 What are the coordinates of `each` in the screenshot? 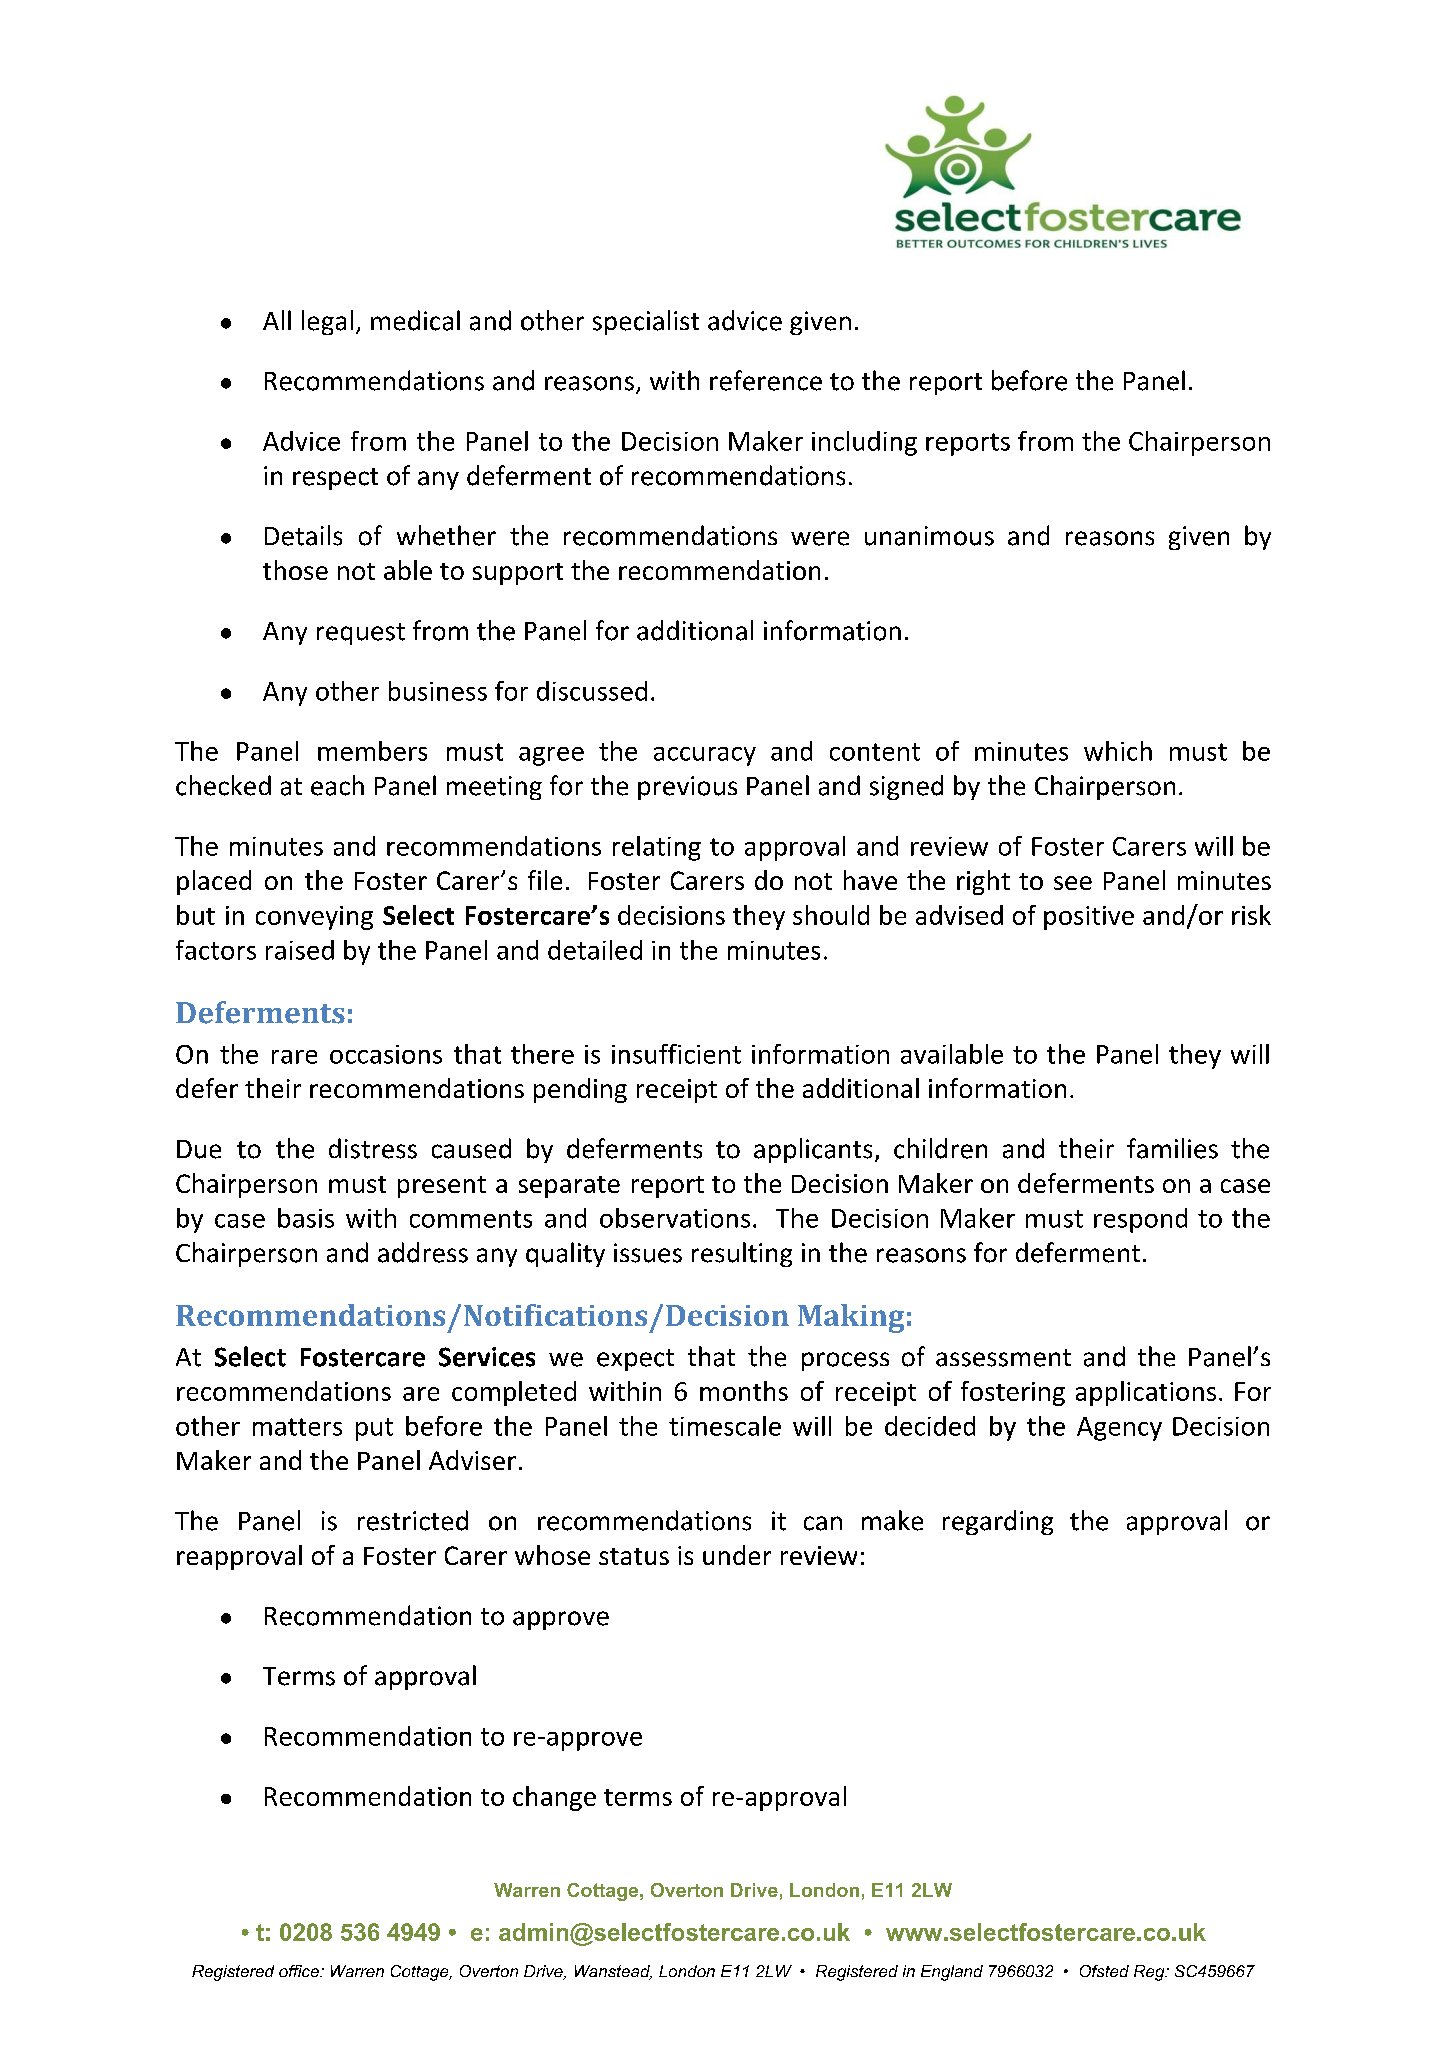 It's located at (337, 785).
